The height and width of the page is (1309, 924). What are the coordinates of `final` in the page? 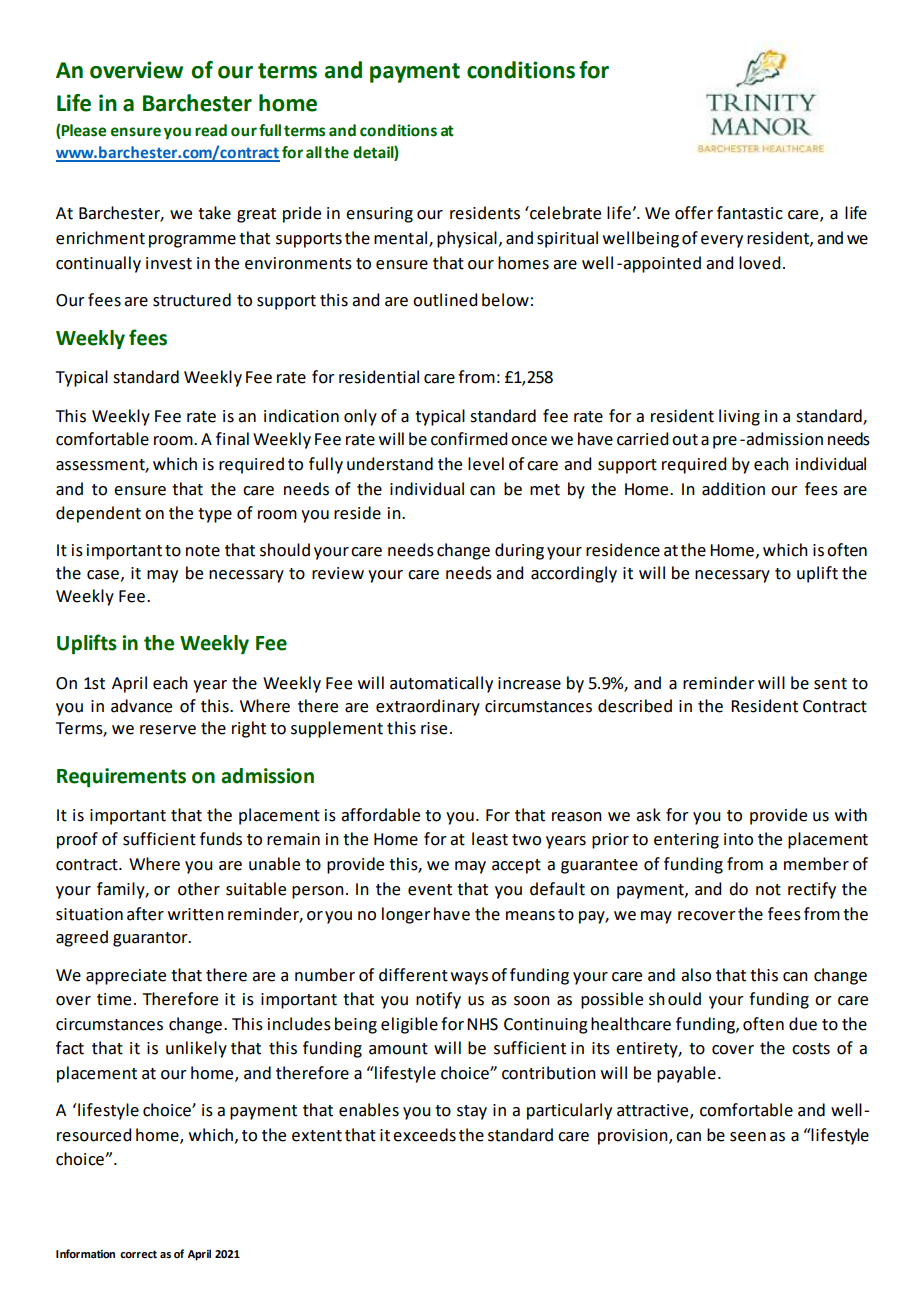 It's located at (232, 439).
